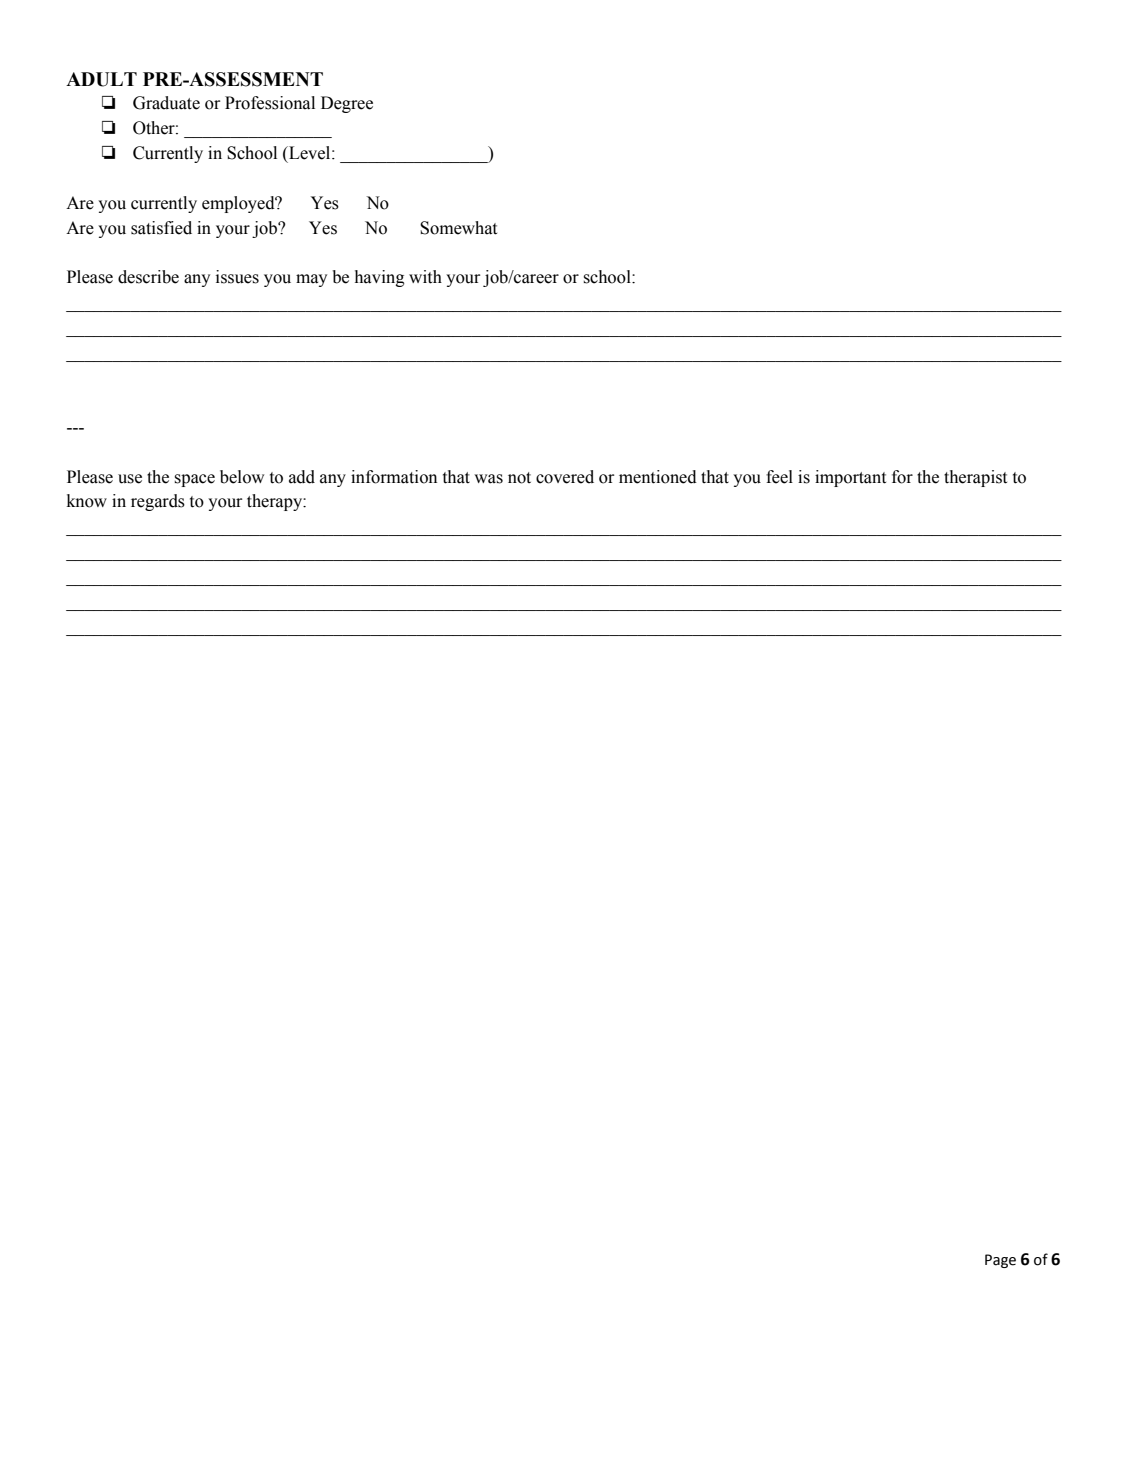  Describe the element at coordinates (166, 103) in the document. I see `Graduate` at that location.
